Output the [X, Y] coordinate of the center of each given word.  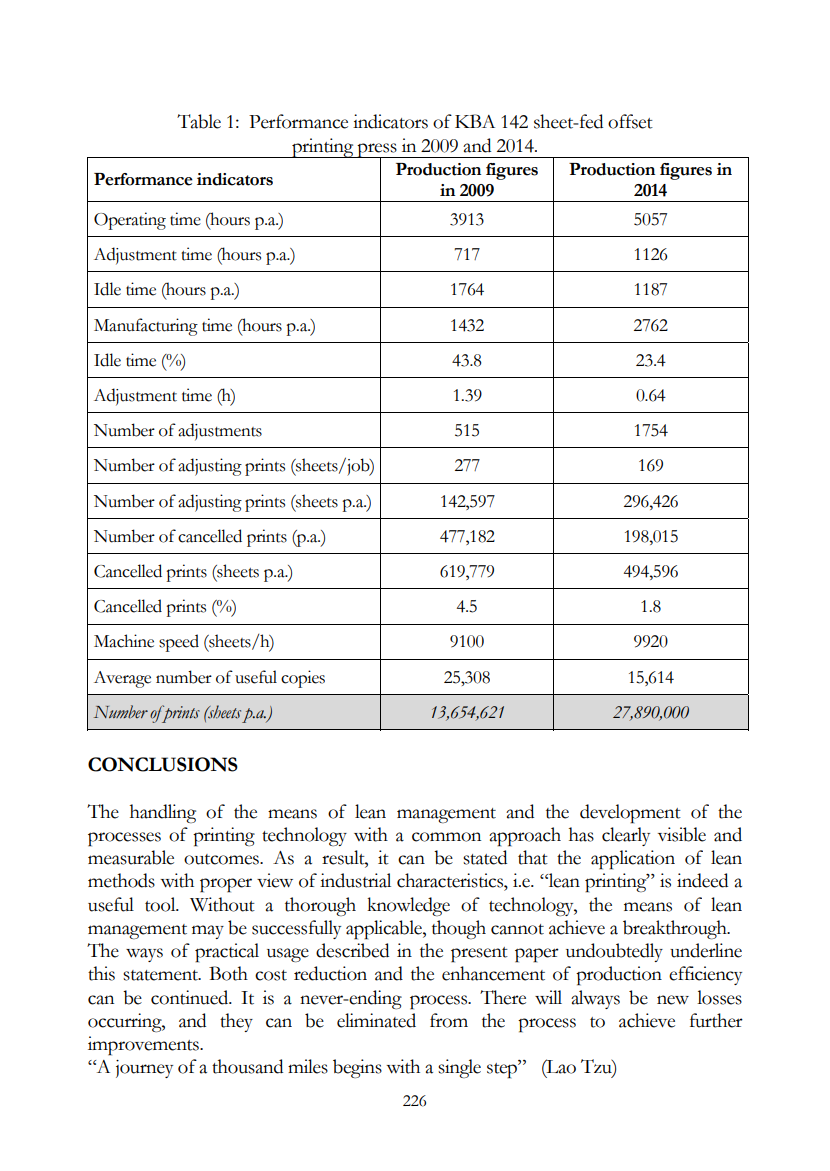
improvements [144, 1046]
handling [163, 813]
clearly [626, 836]
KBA [475, 121]
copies [303, 679]
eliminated [376, 1020]
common [446, 837]
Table [199, 121]
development [630, 814]
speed [179, 643]
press [377, 151]
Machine [124, 641]
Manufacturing [146, 327]
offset [630, 121]
